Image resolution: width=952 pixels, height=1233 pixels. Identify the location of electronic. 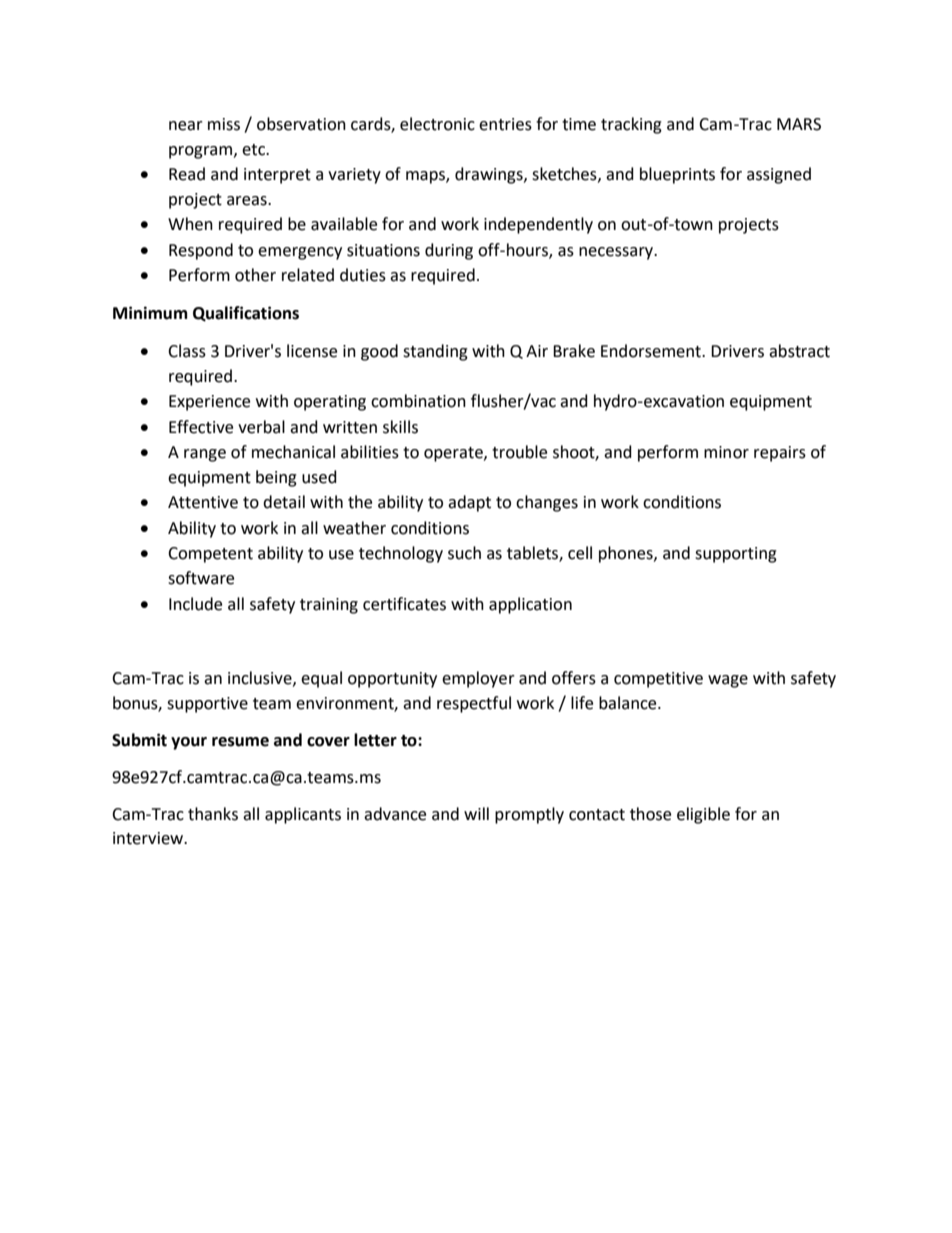
(437, 124).
